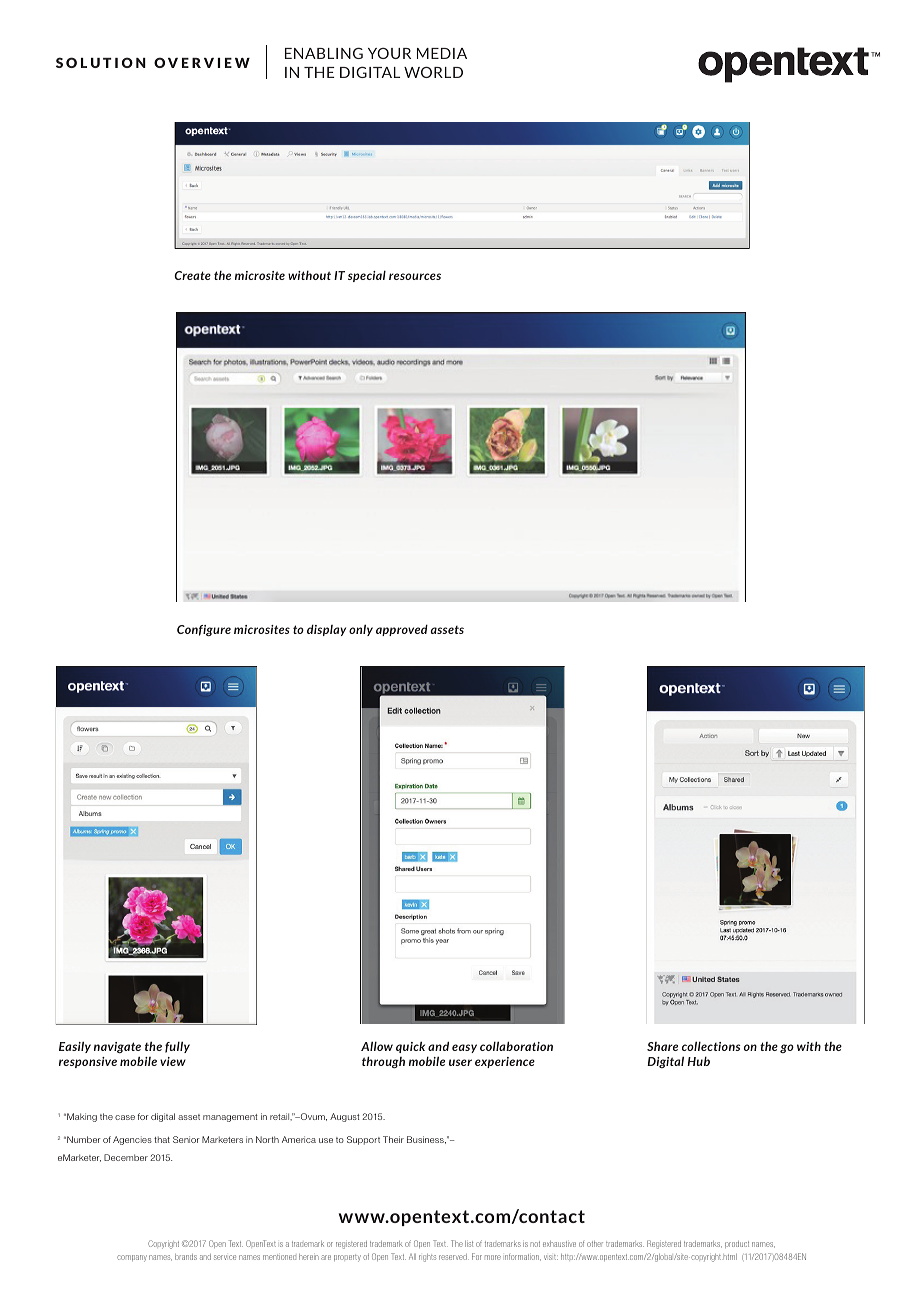 The height and width of the screenshot is (1308, 924). I want to click on other, so click(595, 1244).
